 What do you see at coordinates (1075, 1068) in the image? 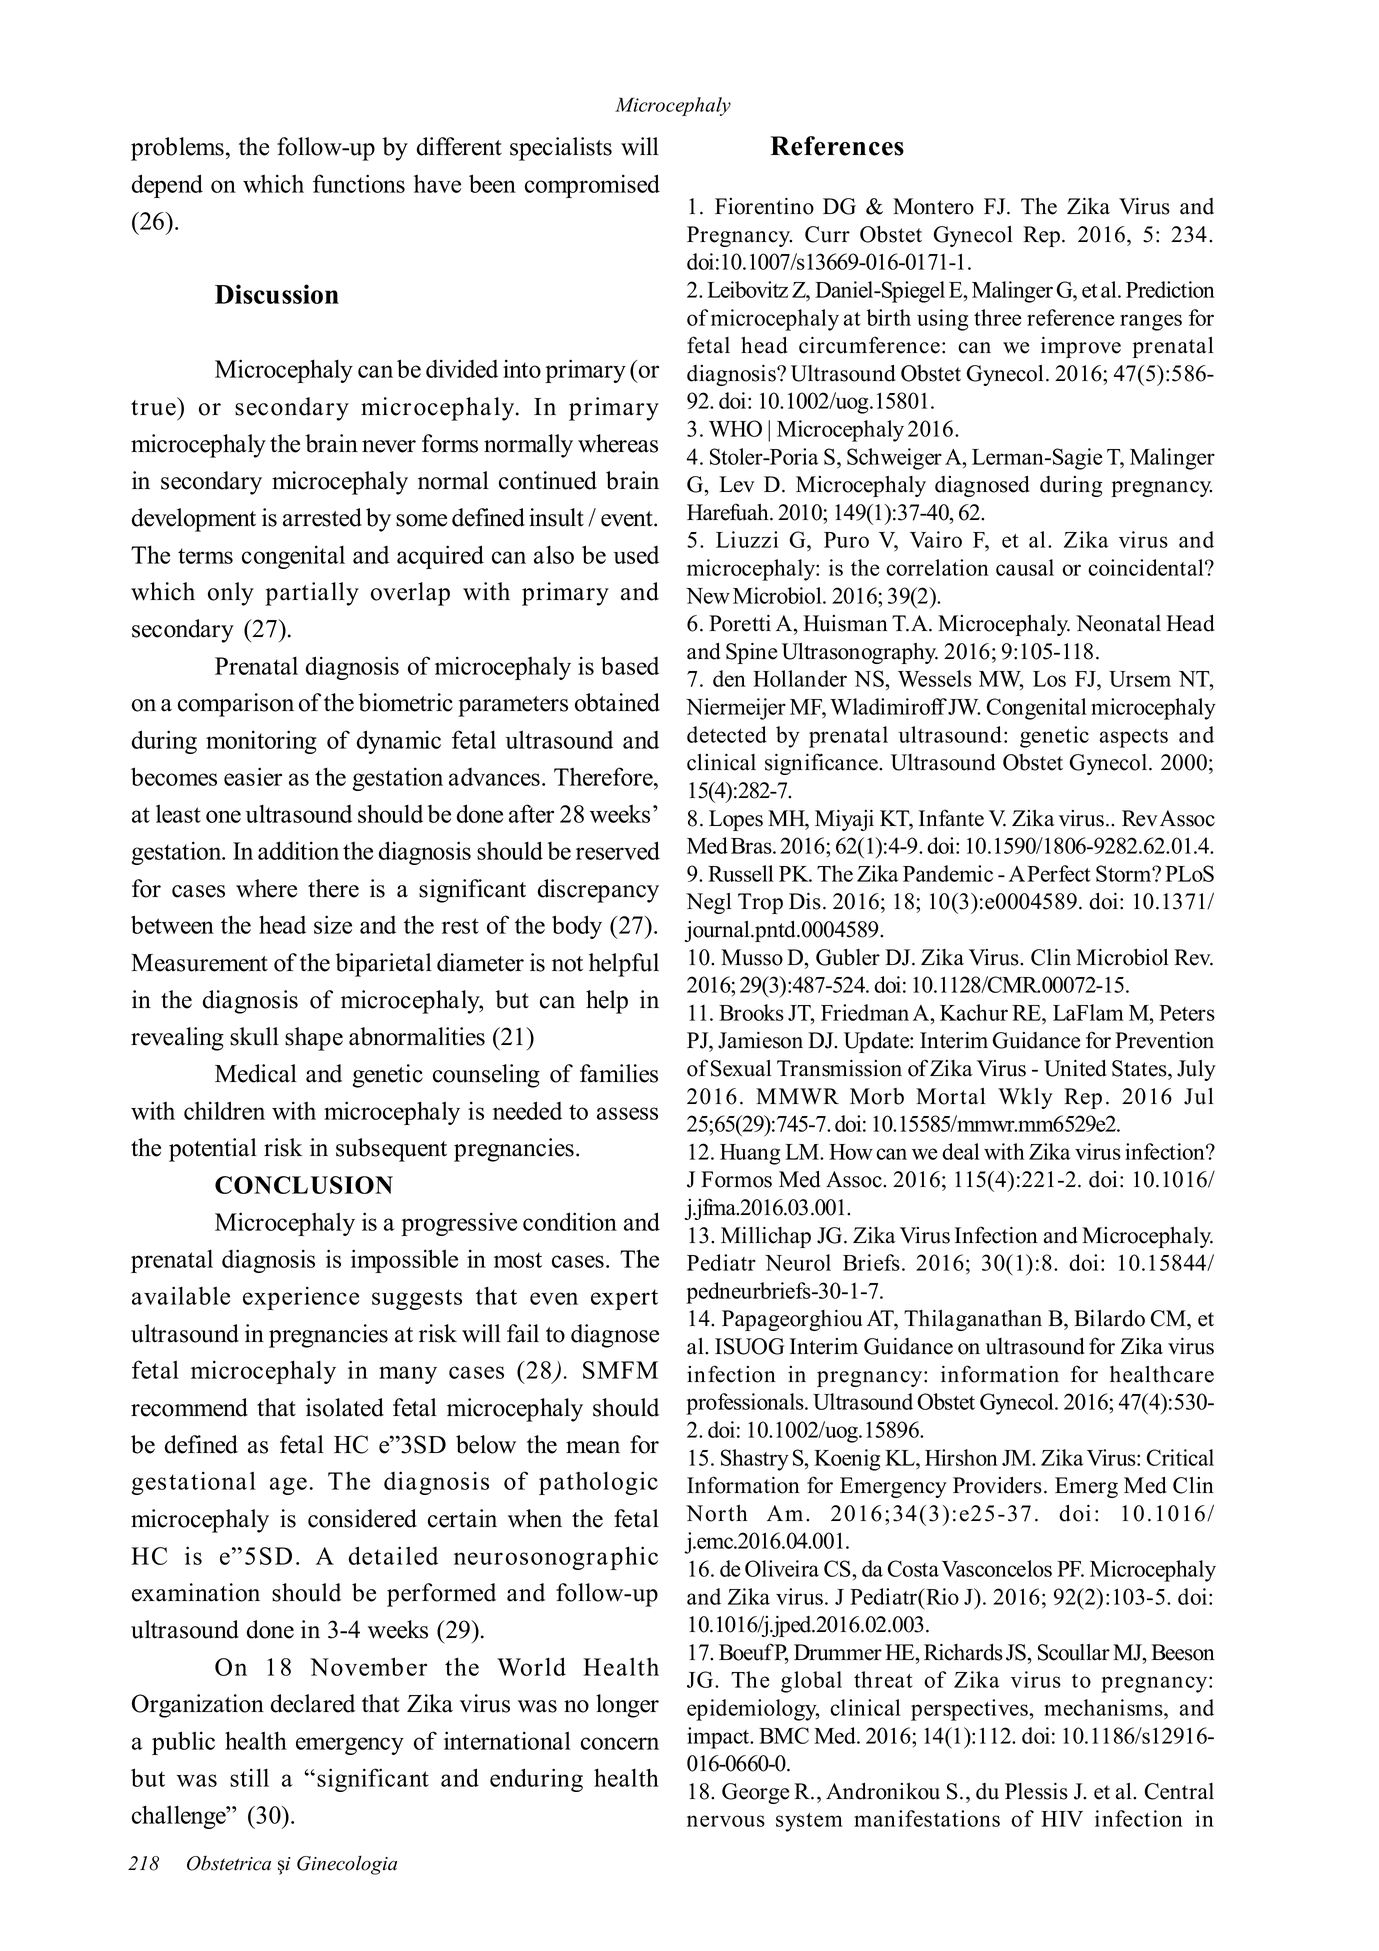
I see `United` at bounding box center [1075, 1068].
